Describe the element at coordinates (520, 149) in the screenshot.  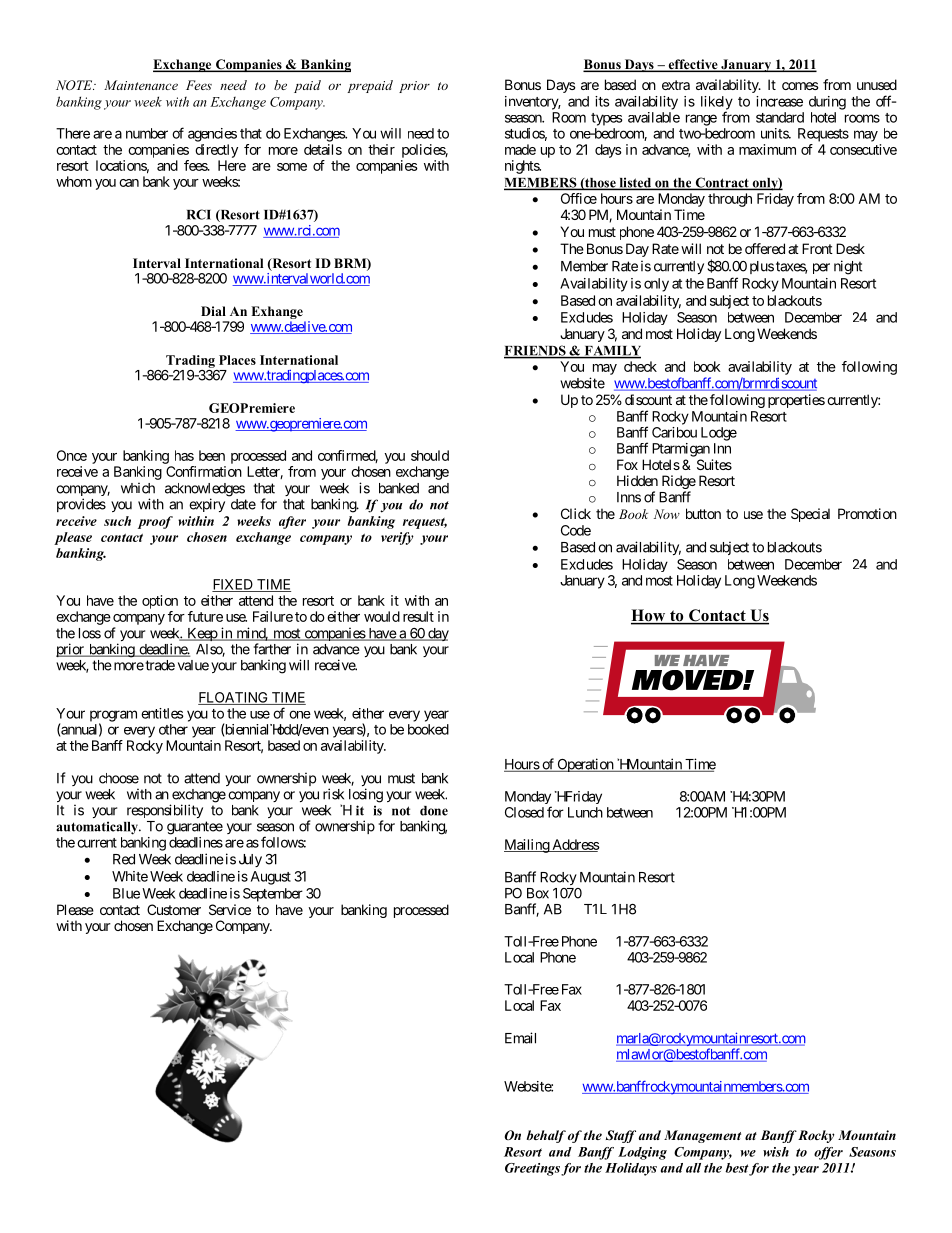
I see `made` at that location.
